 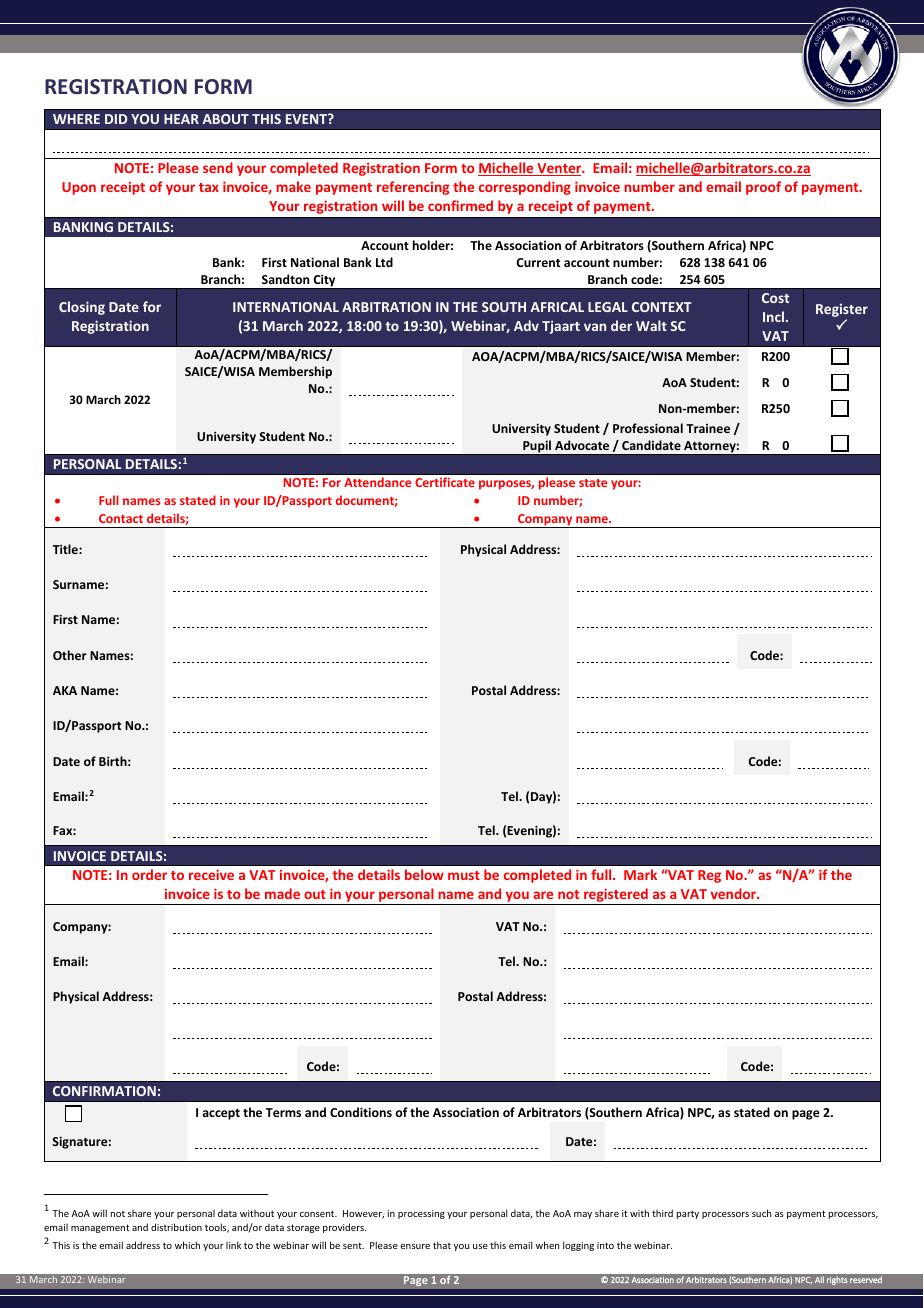 What do you see at coordinates (424, 874) in the screenshot?
I see `below` at bounding box center [424, 874].
